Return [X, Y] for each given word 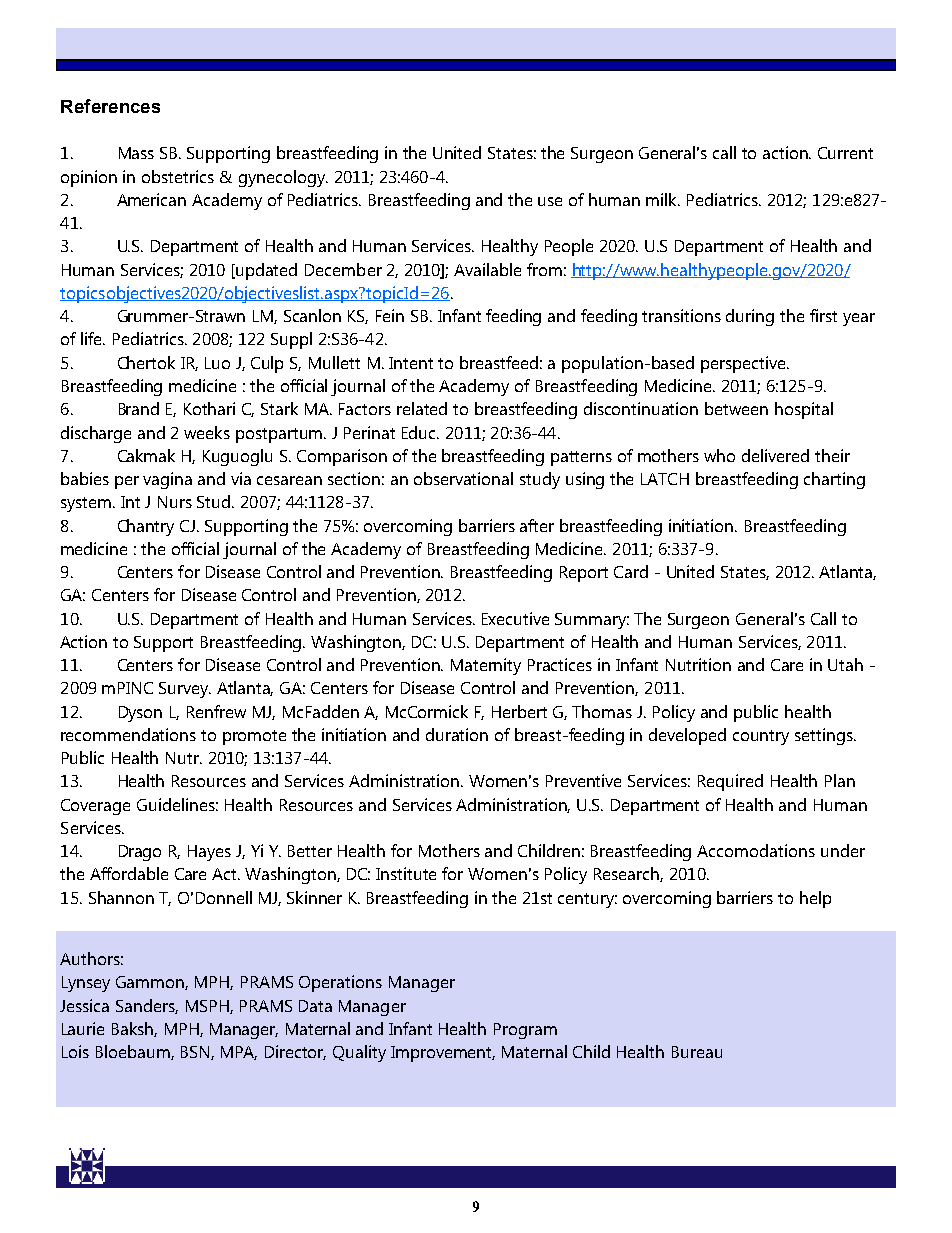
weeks [207, 432]
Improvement [443, 1054]
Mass [136, 153]
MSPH [208, 1007]
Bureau [697, 1052]
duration [457, 734]
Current [845, 153]
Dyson [140, 714]
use [550, 201]
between [736, 408]
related [422, 408]
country [761, 737]
